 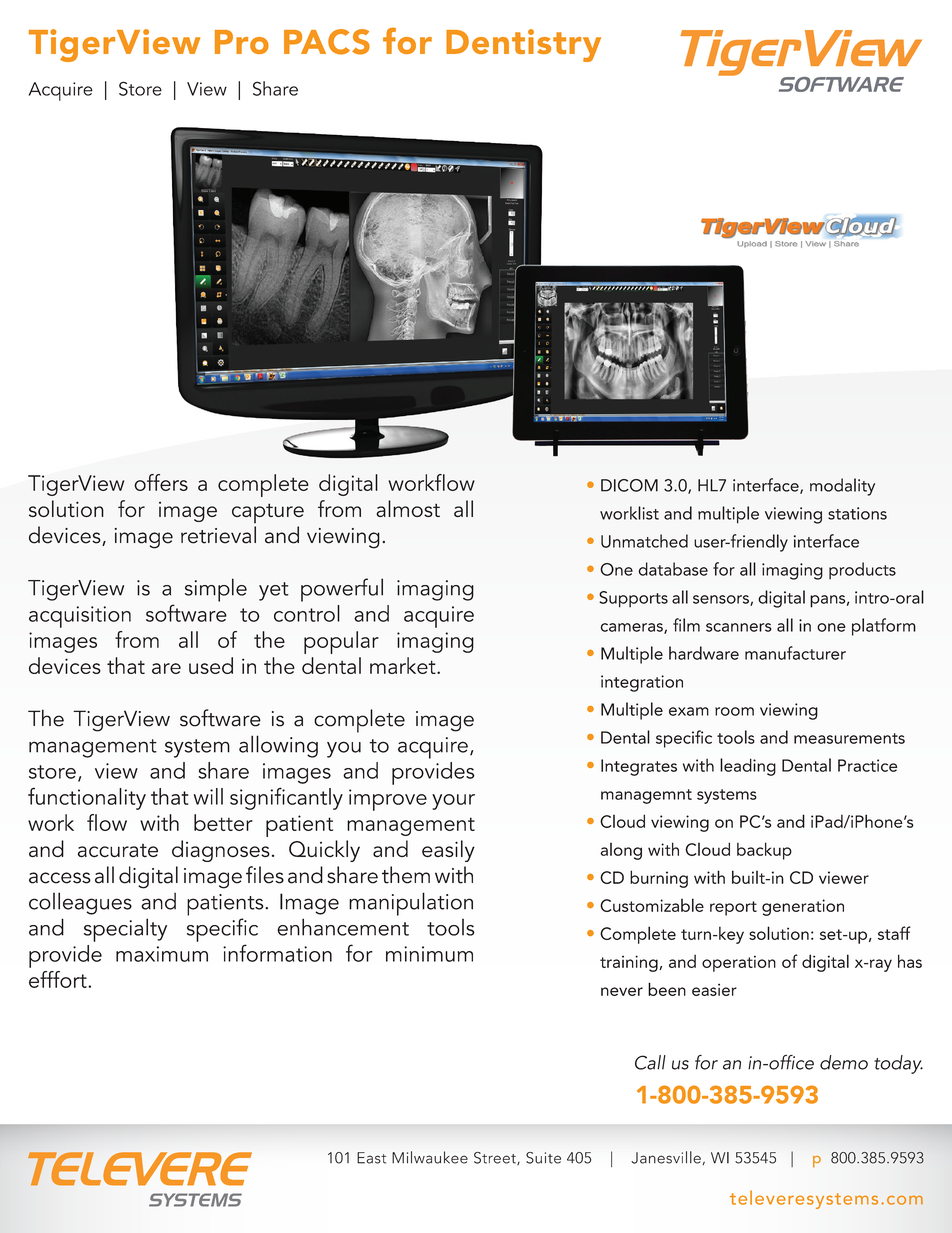 What do you see at coordinates (327, 42) in the page?
I see `PACS` at bounding box center [327, 42].
